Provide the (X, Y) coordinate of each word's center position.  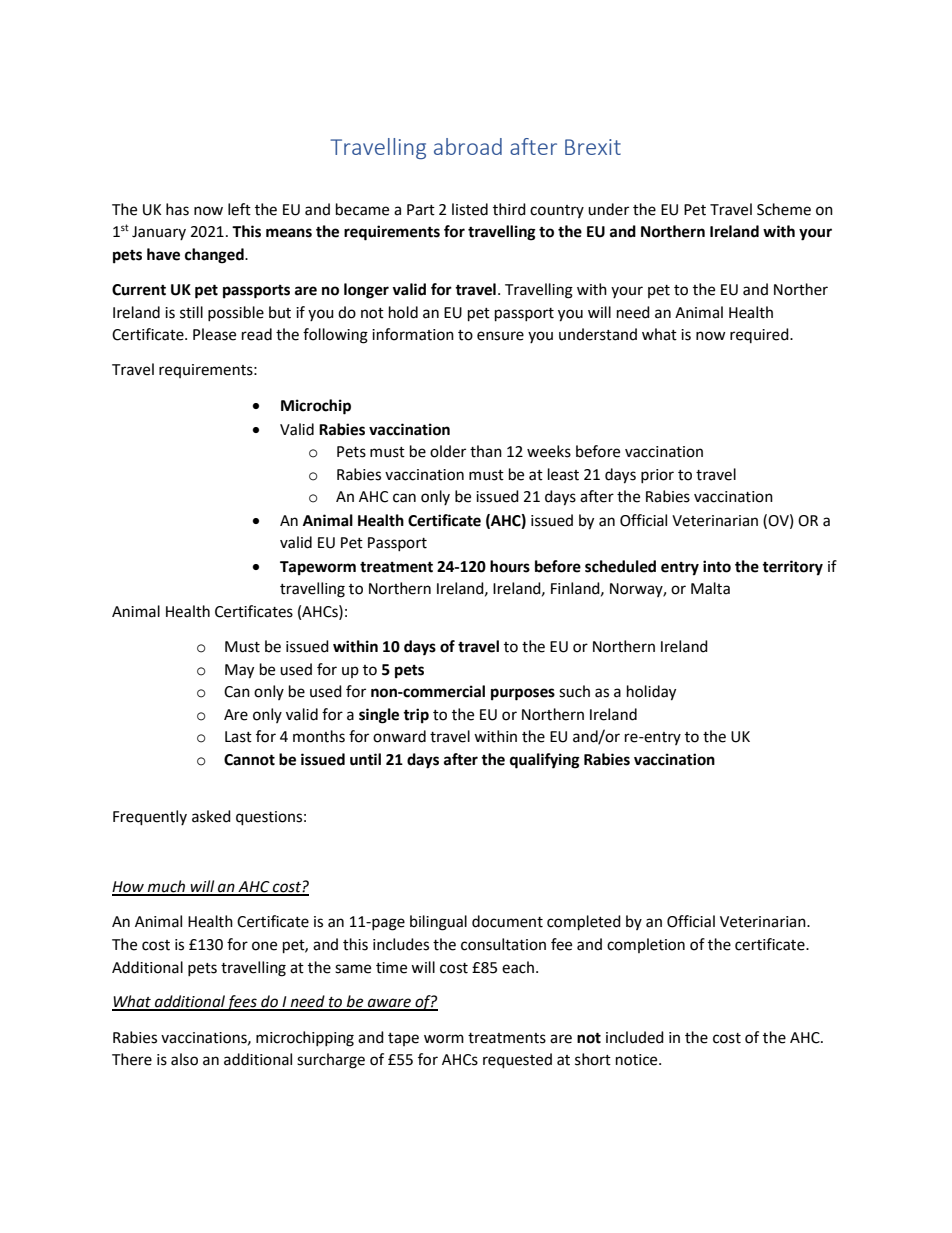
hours (510, 566)
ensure (500, 336)
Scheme (784, 209)
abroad (468, 146)
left (239, 209)
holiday (651, 693)
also (184, 1059)
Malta (710, 588)
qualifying (545, 761)
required (760, 335)
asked (211, 816)
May (239, 671)
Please (214, 334)
